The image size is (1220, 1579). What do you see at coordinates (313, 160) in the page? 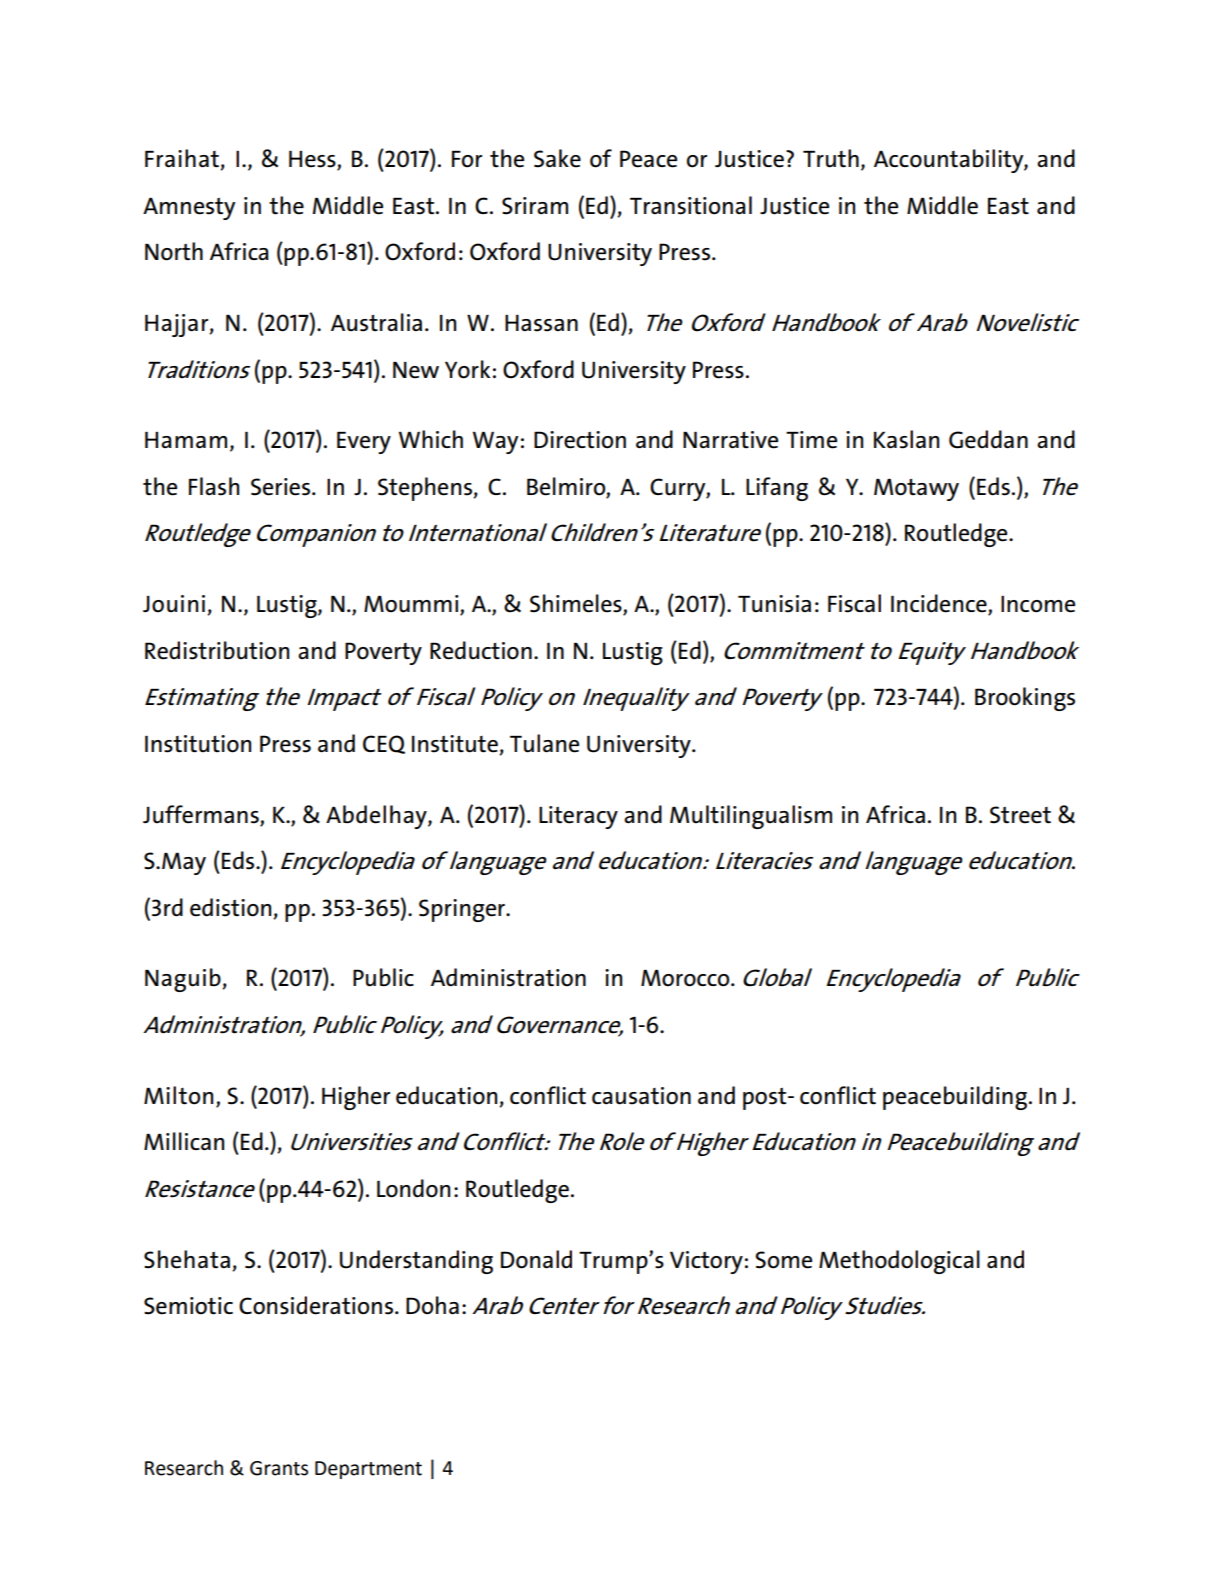
I see `Hess` at bounding box center [313, 160].
